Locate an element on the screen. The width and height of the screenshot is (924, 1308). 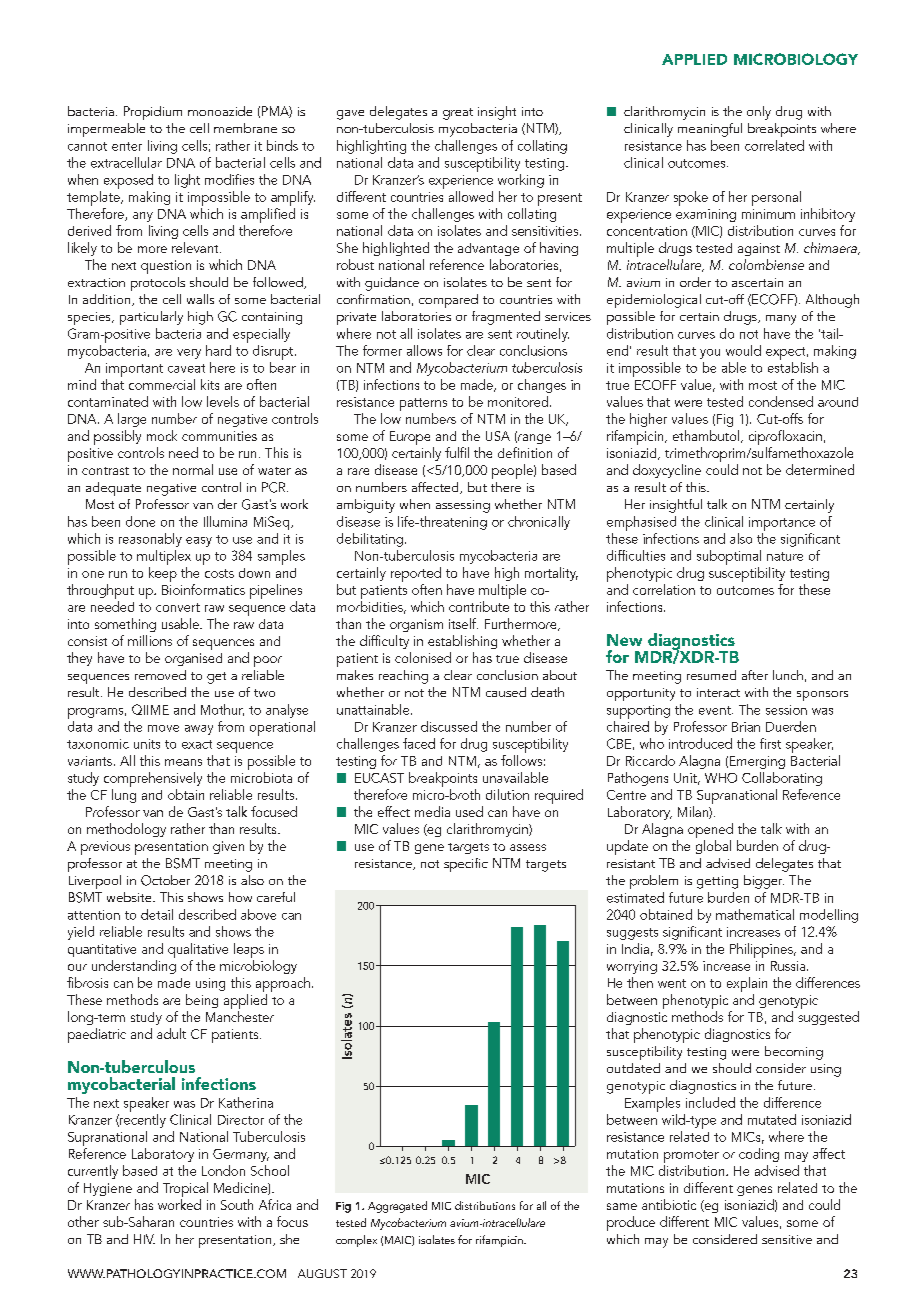
after is located at coordinates (755, 675).
